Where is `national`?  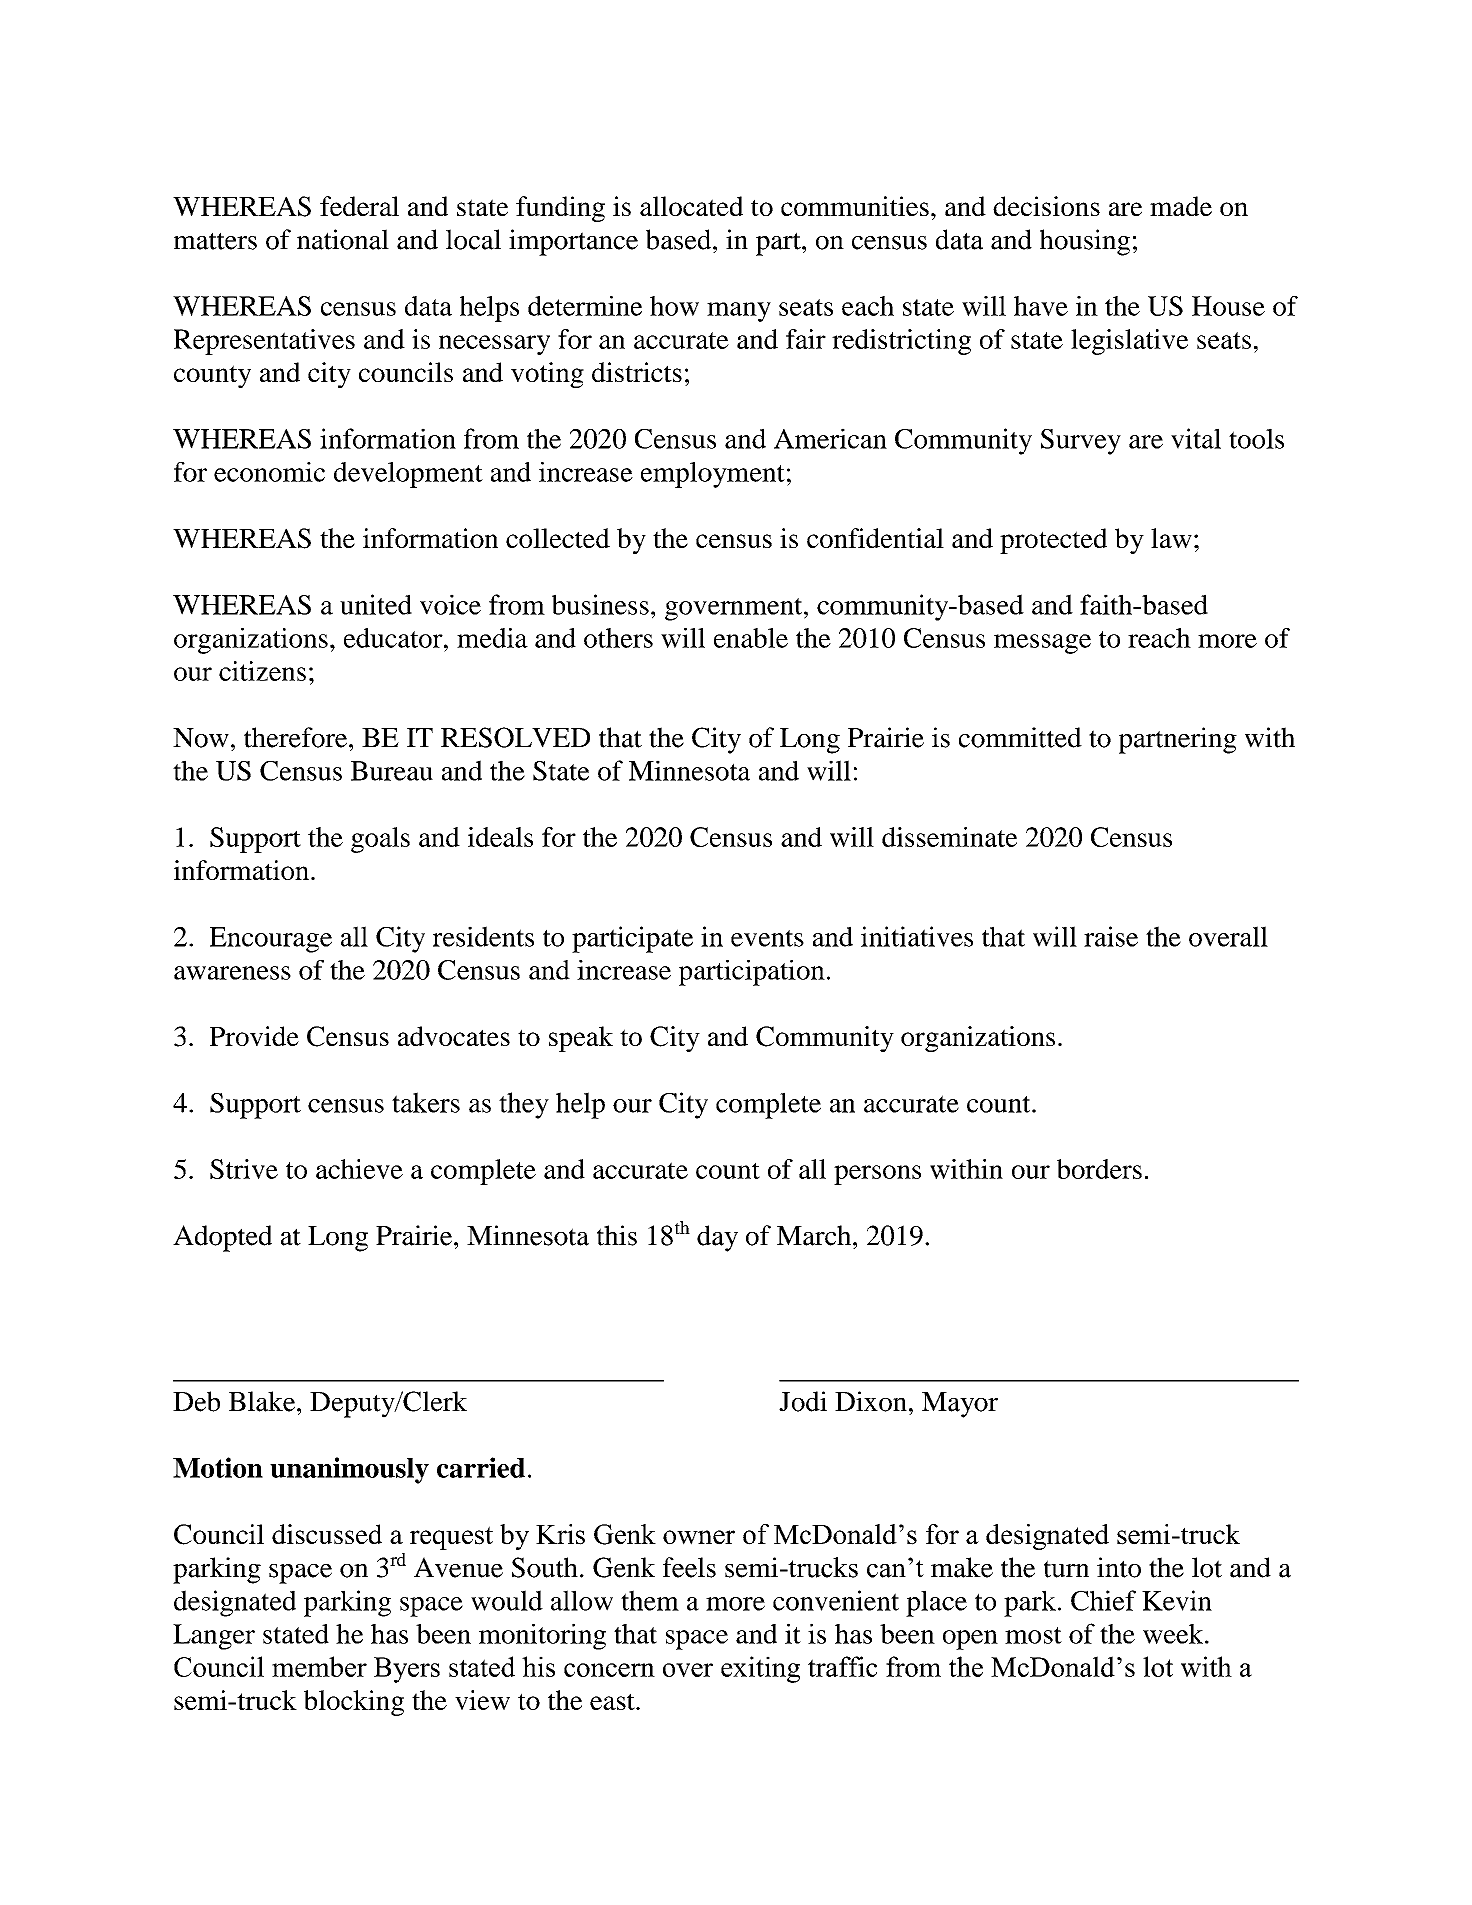 national is located at coordinates (343, 239).
